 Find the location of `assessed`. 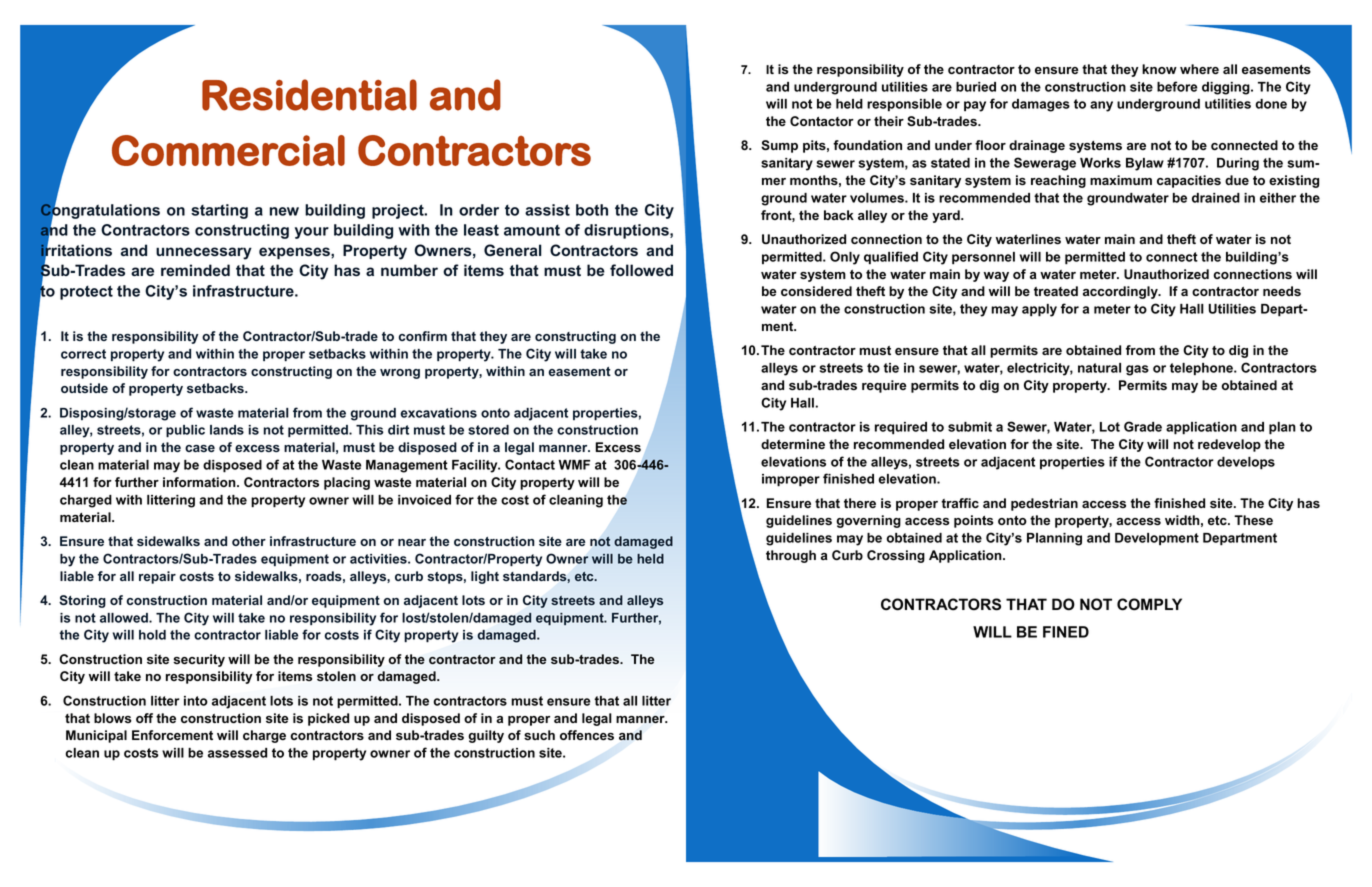

assessed is located at coordinates (237, 753).
